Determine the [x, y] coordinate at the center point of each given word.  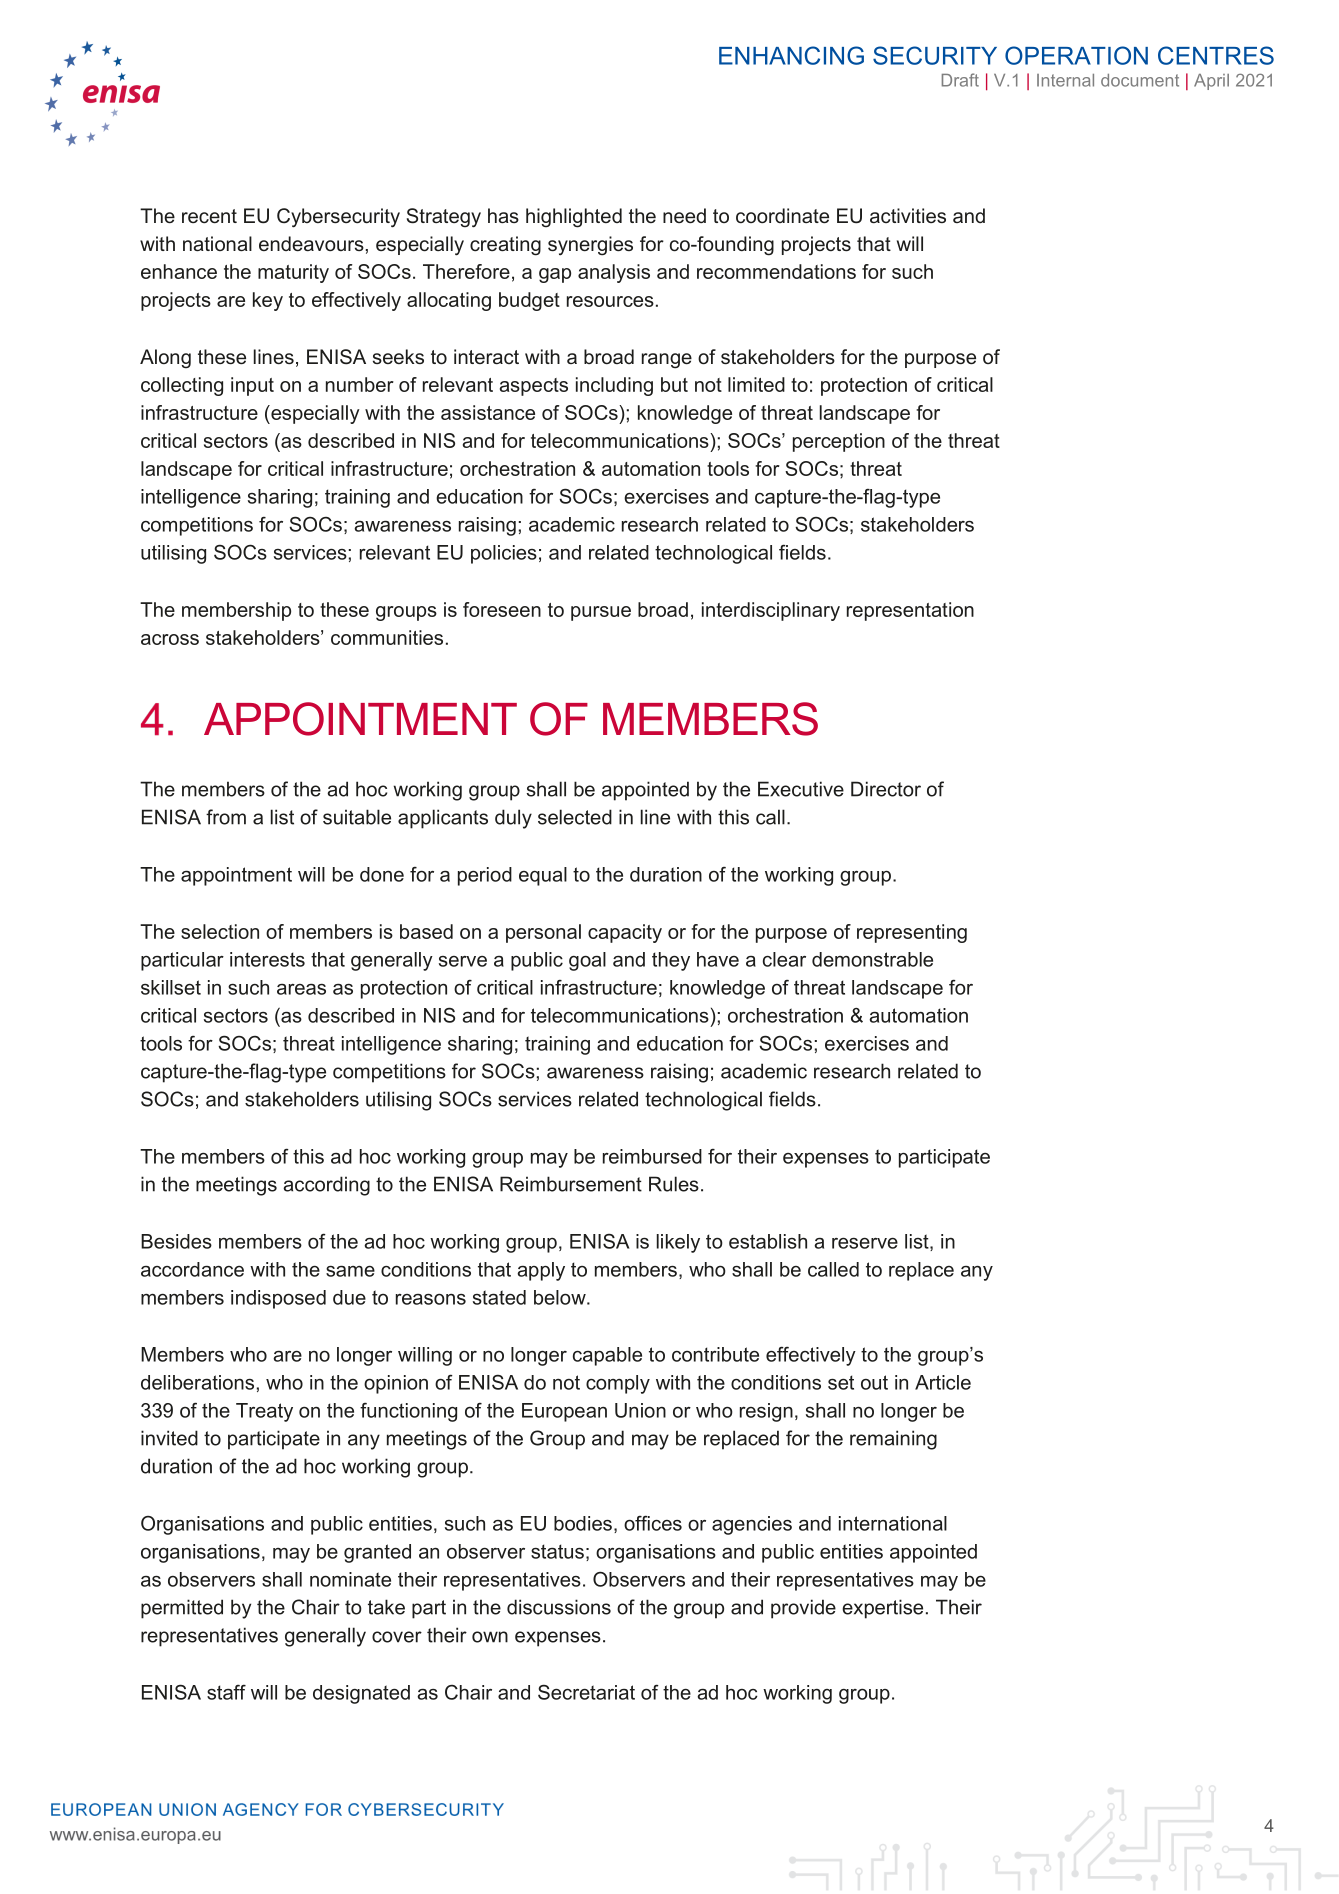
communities [387, 637]
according [326, 1186]
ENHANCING [791, 55]
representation [910, 611]
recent [209, 216]
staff [226, 1692]
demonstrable [872, 959]
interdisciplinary [771, 611]
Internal [1065, 80]
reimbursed [652, 1156]
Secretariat [586, 1692]
